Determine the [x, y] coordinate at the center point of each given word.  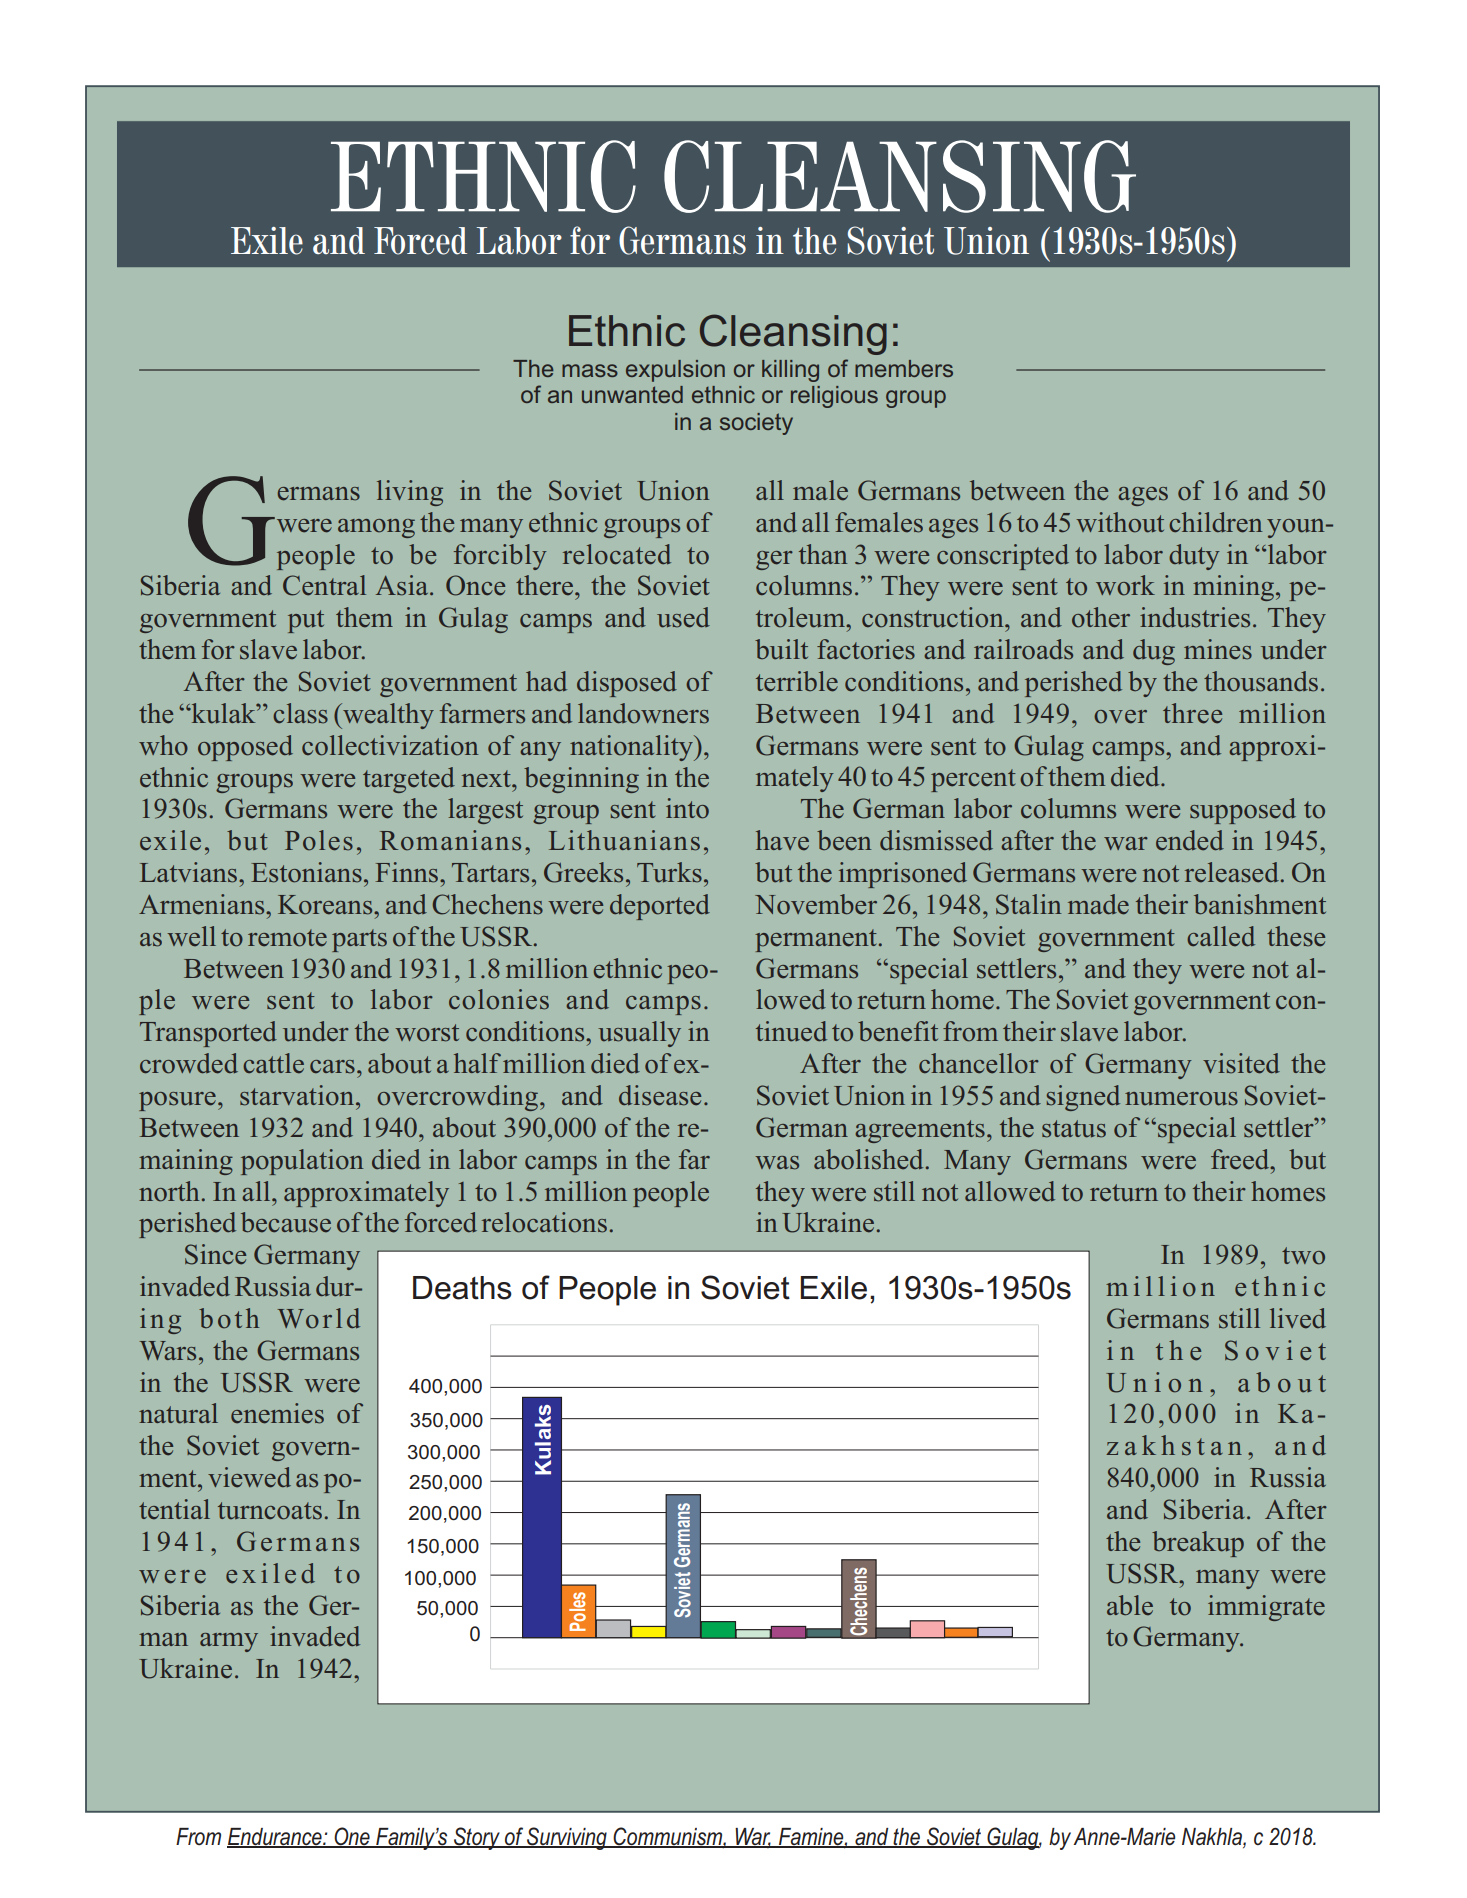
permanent [817, 940]
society [756, 424]
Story [477, 1838]
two [1303, 1256]
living [410, 493]
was [777, 1163]
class [300, 713]
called [1221, 936]
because [286, 1222]
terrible [797, 681]
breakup [1198, 1544]
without [1120, 522]
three [1192, 713]
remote [287, 938]
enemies [277, 1413]
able [1130, 1605]
